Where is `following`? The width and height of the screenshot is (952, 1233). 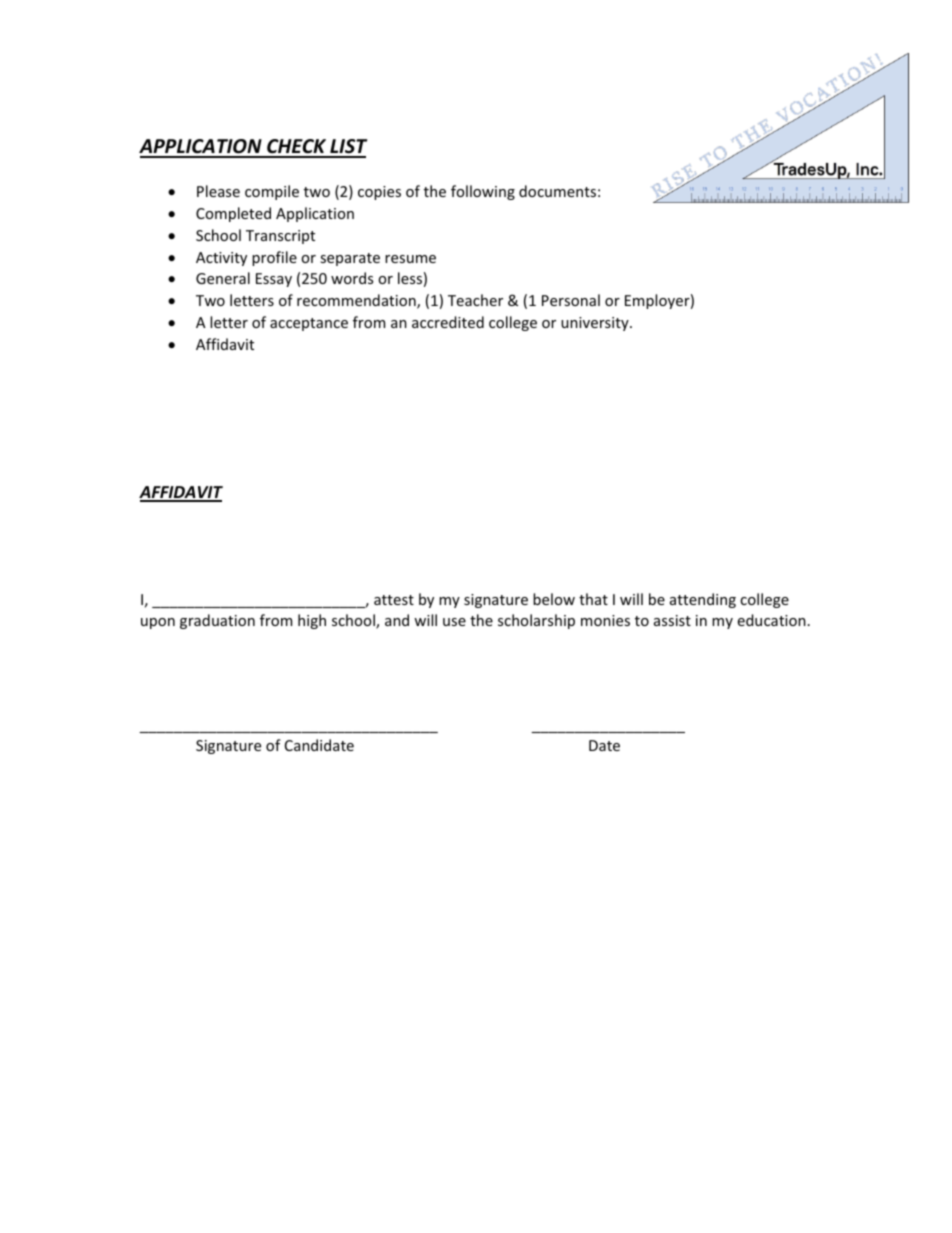 following is located at coordinates (483, 192).
